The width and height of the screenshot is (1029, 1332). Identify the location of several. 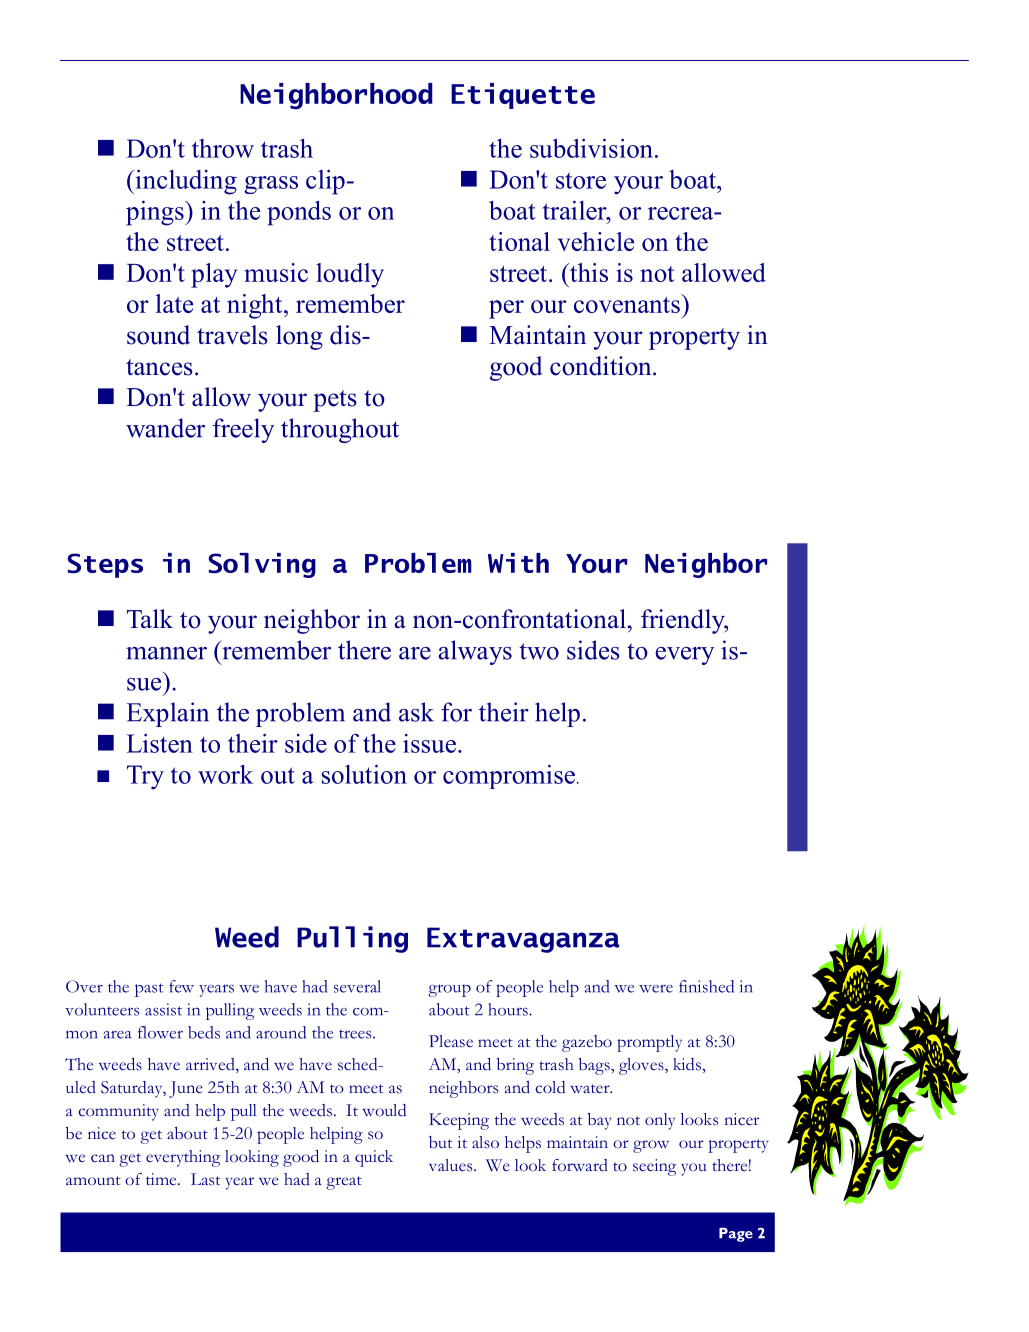
(357, 986).
